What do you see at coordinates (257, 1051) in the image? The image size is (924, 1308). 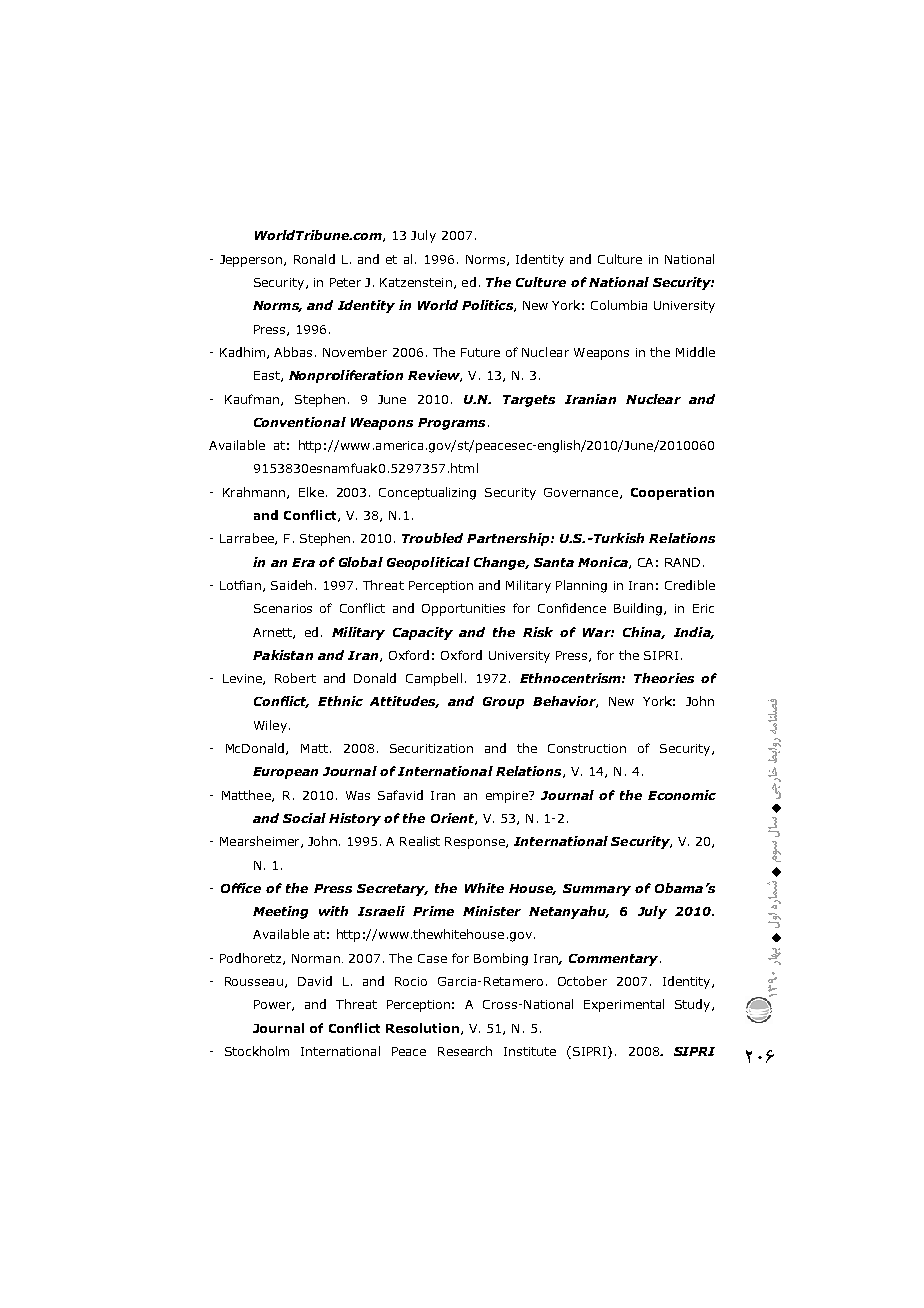 I see `Stockholm` at bounding box center [257, 1051].
